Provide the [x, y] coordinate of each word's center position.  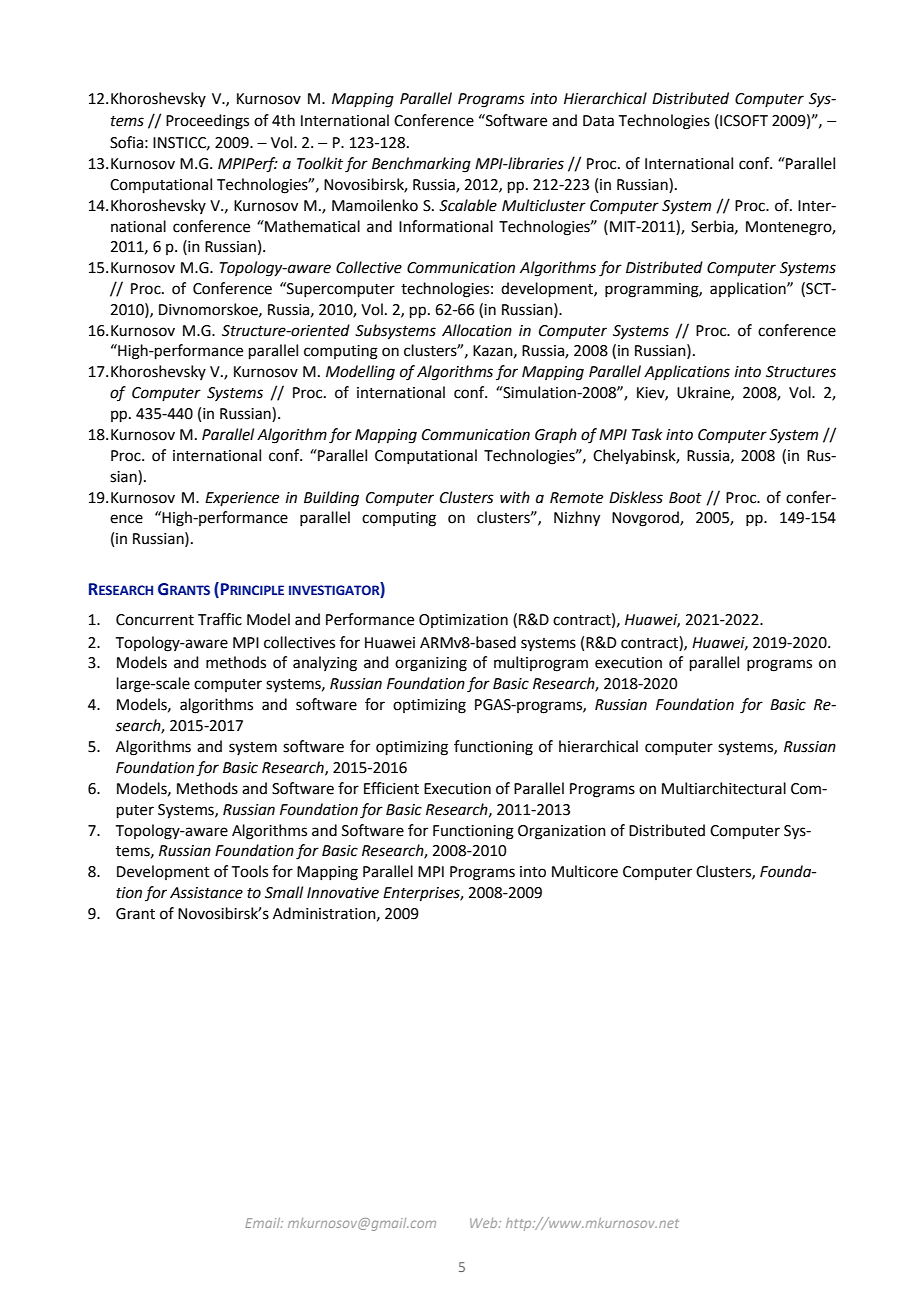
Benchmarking [421, 165]
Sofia [126, 142]
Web [485, 1223]
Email [264, 1223]
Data [598, 121]
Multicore [585, 871]
